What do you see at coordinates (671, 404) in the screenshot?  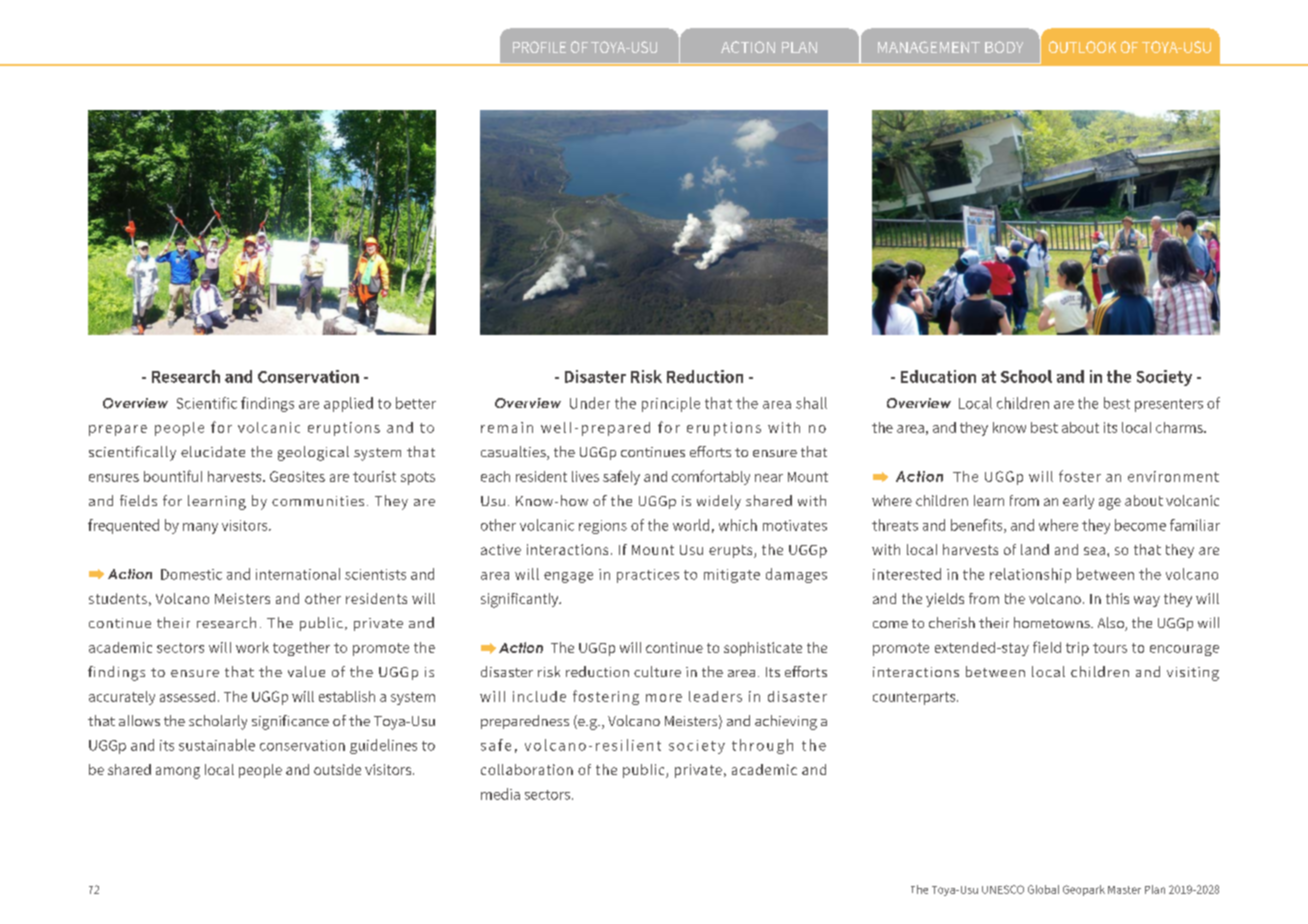 I see `principle` at bounding box center [671, 404].
